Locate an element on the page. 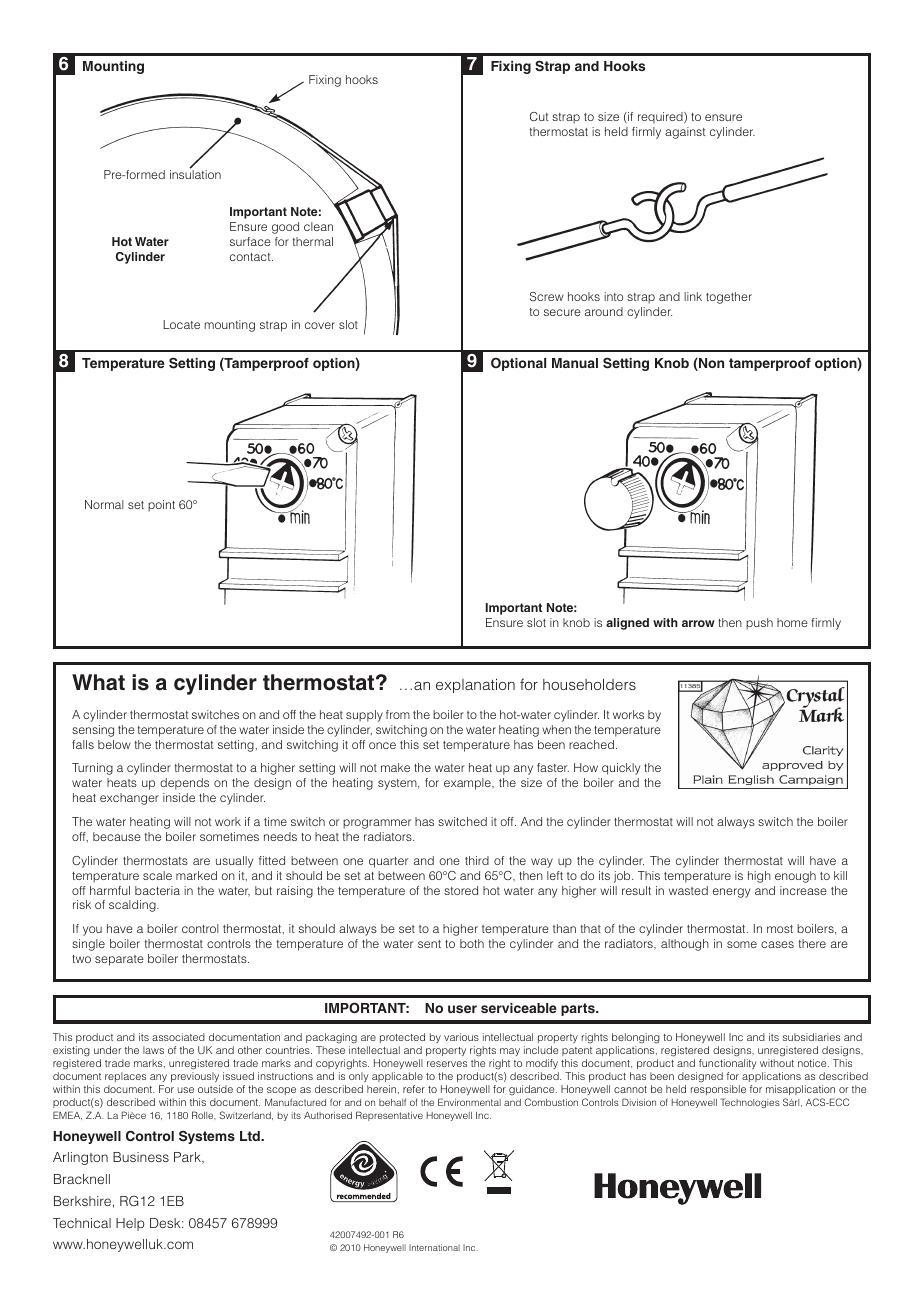 The height and width of the page is (1308, 924). separate is located at coordinates (119, 960).
